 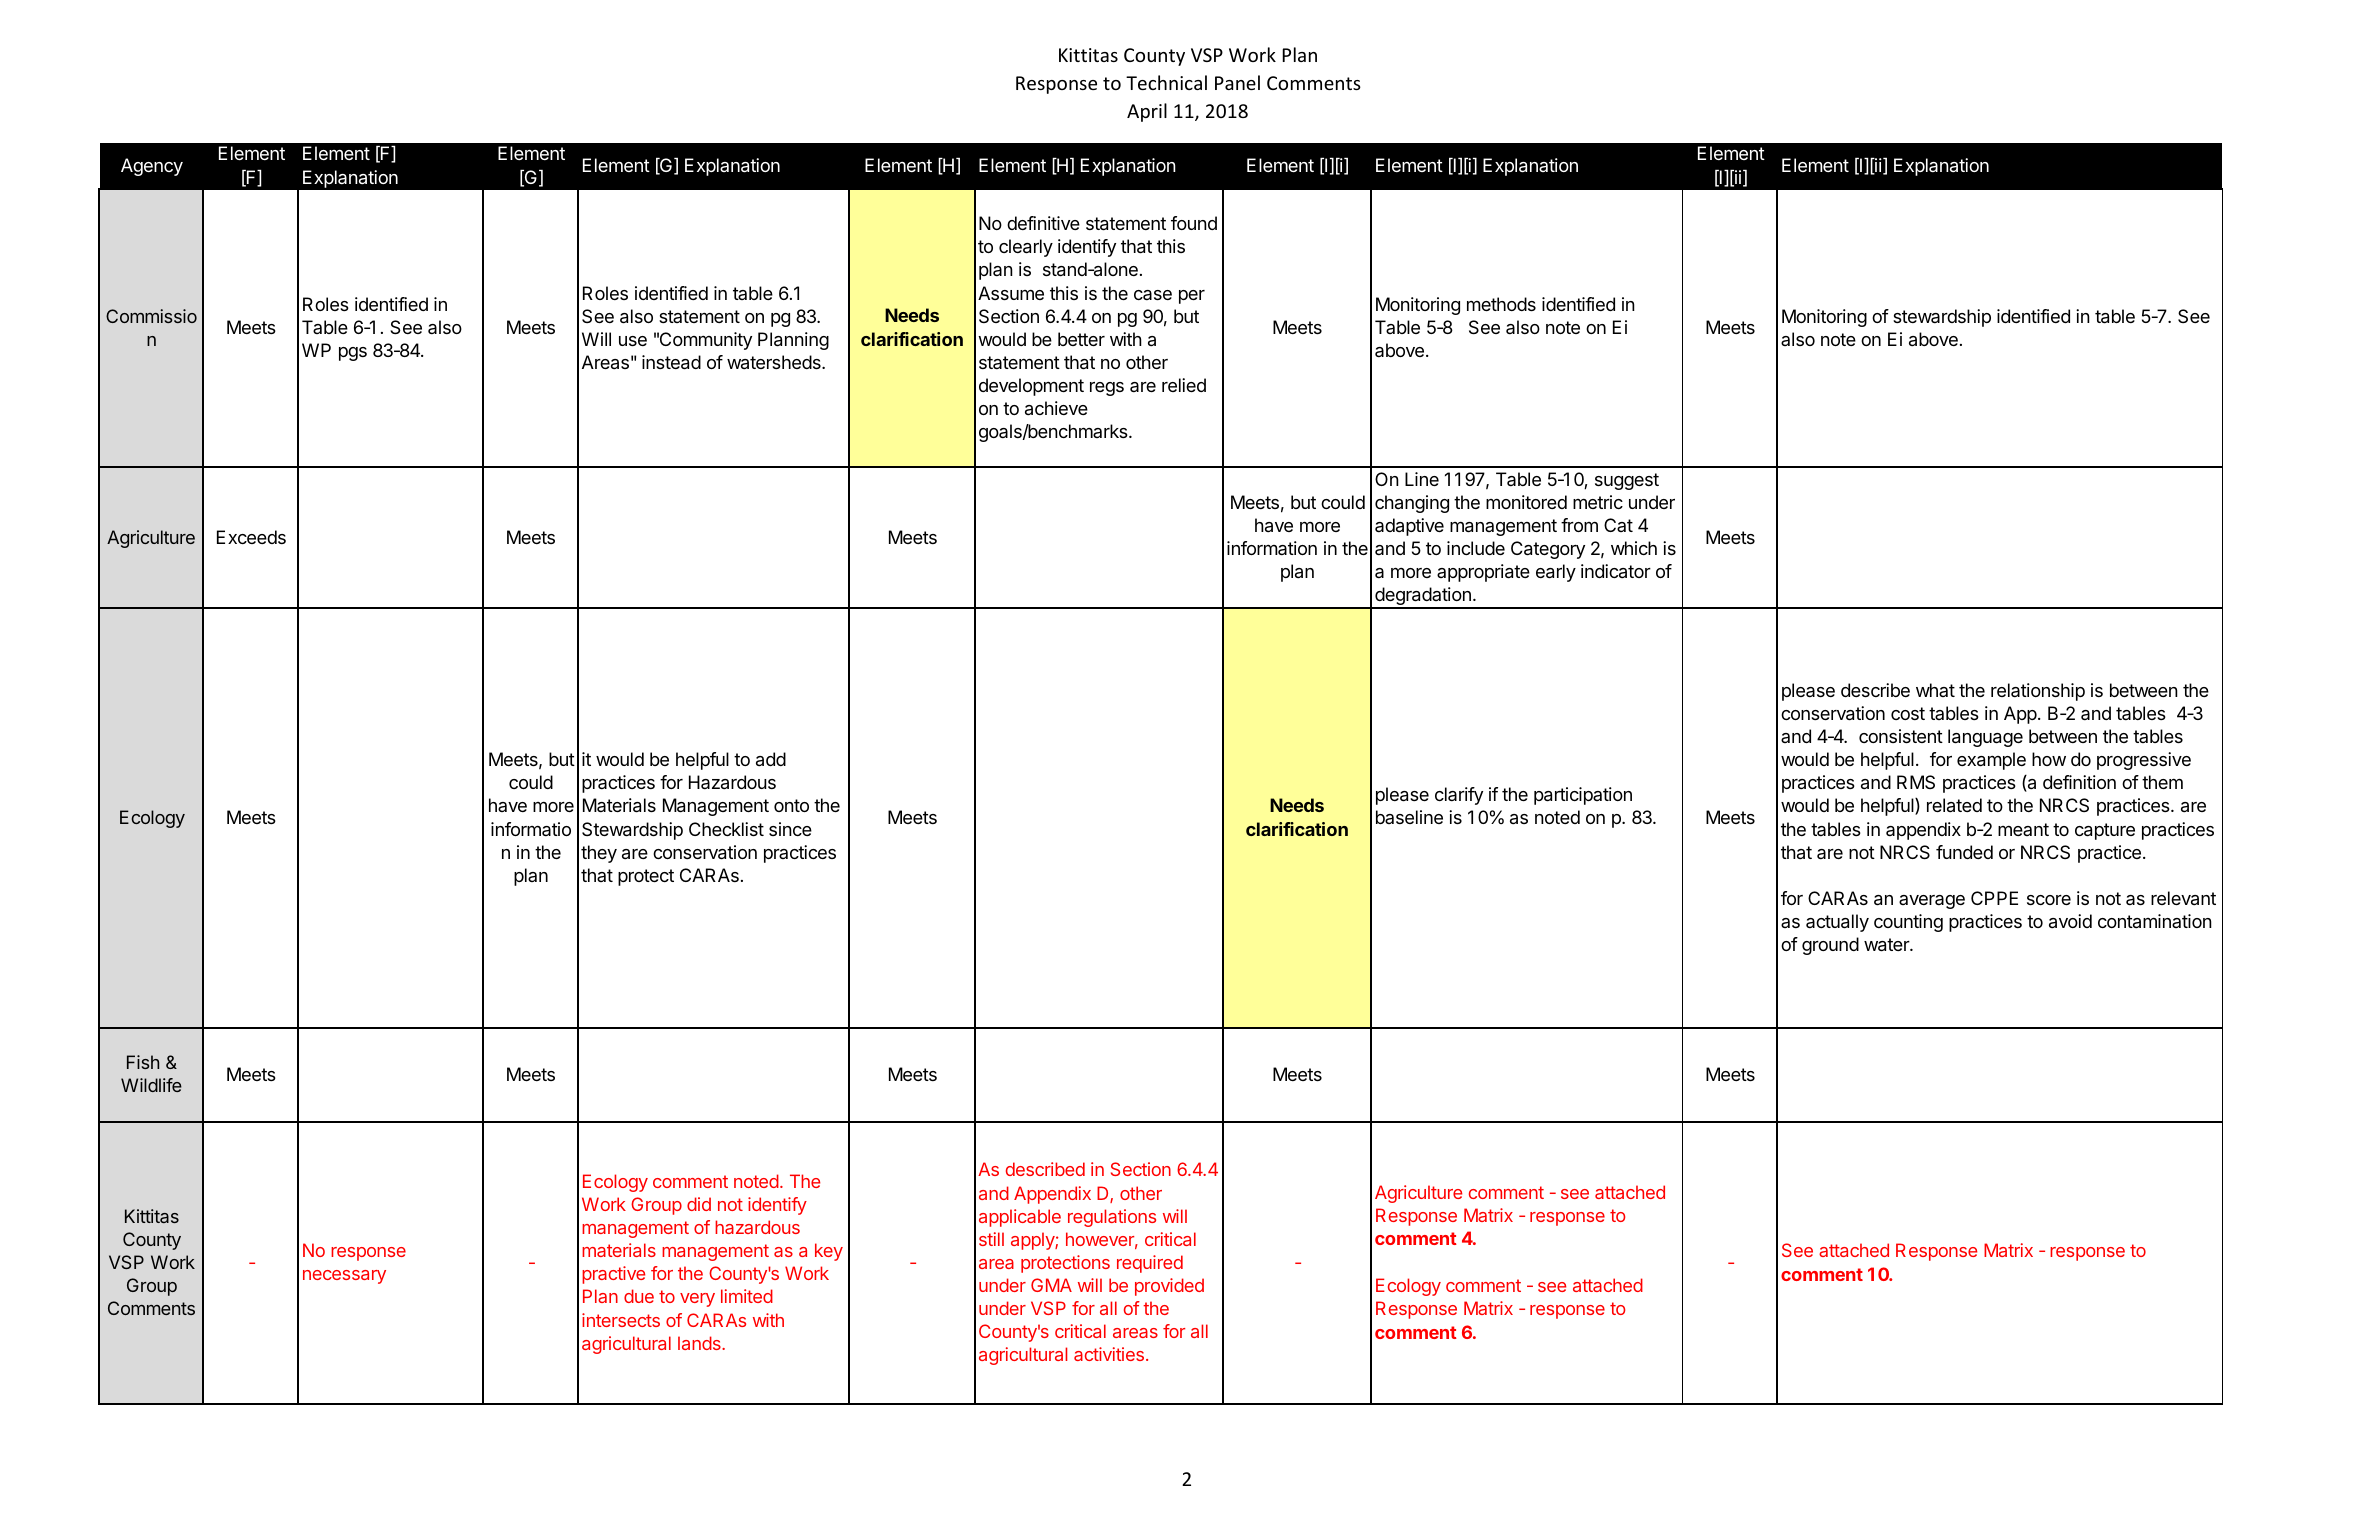 What do you see at coordinates (771, 759) in the document?
I see `add` at bounding box center [771, 759].
